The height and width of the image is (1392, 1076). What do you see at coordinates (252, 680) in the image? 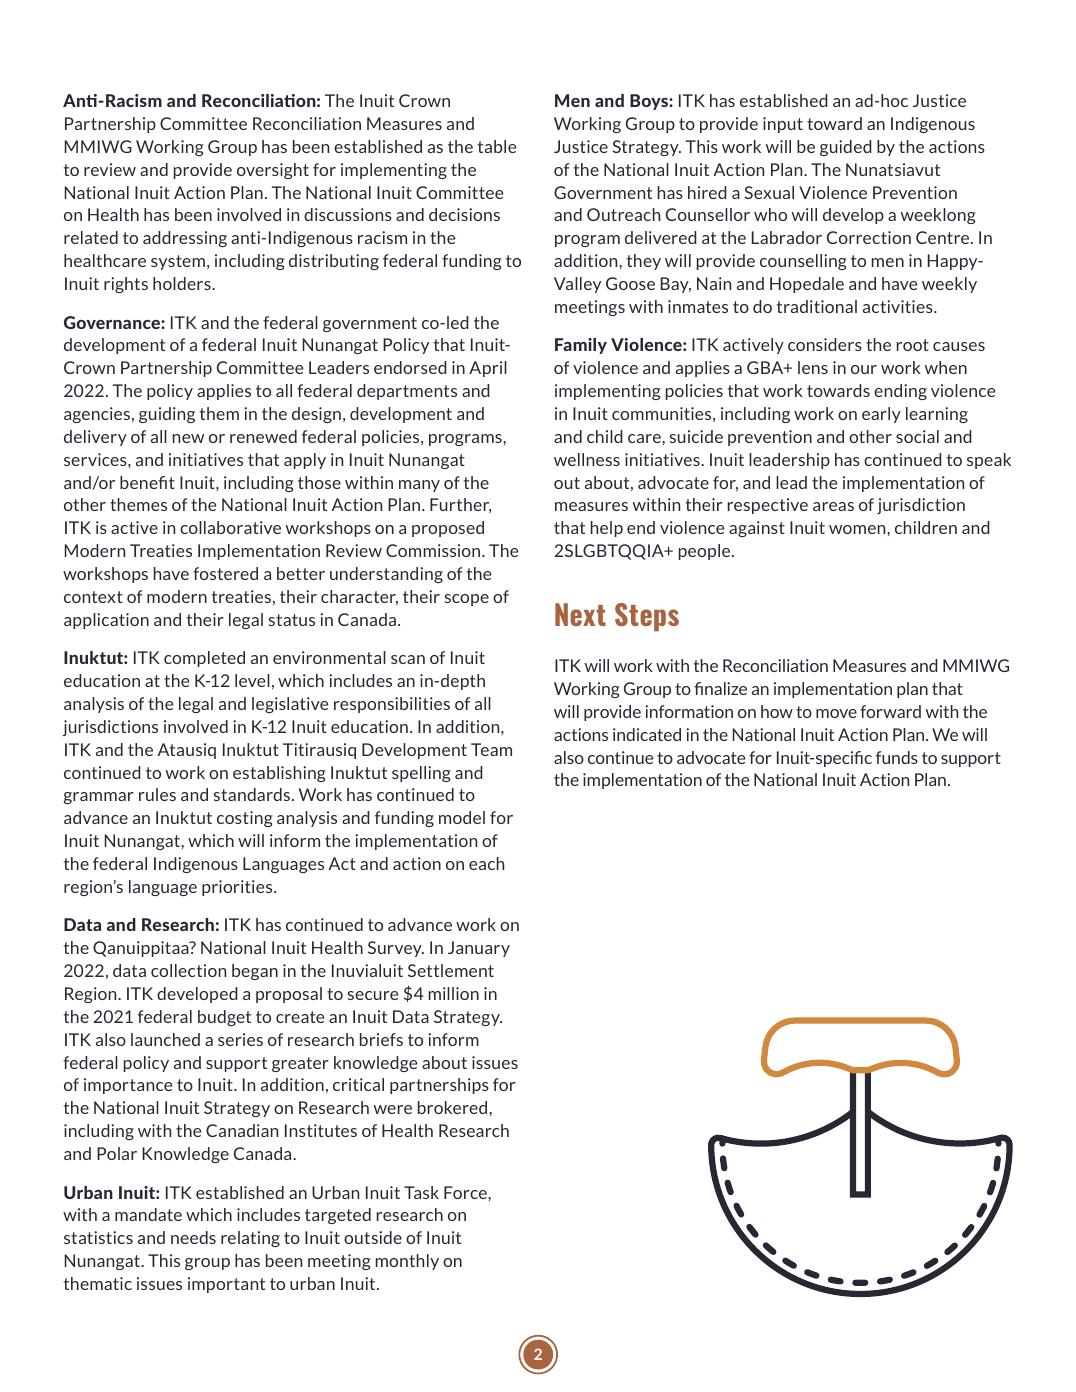
I see `level` at bounding box center [252, 680].
